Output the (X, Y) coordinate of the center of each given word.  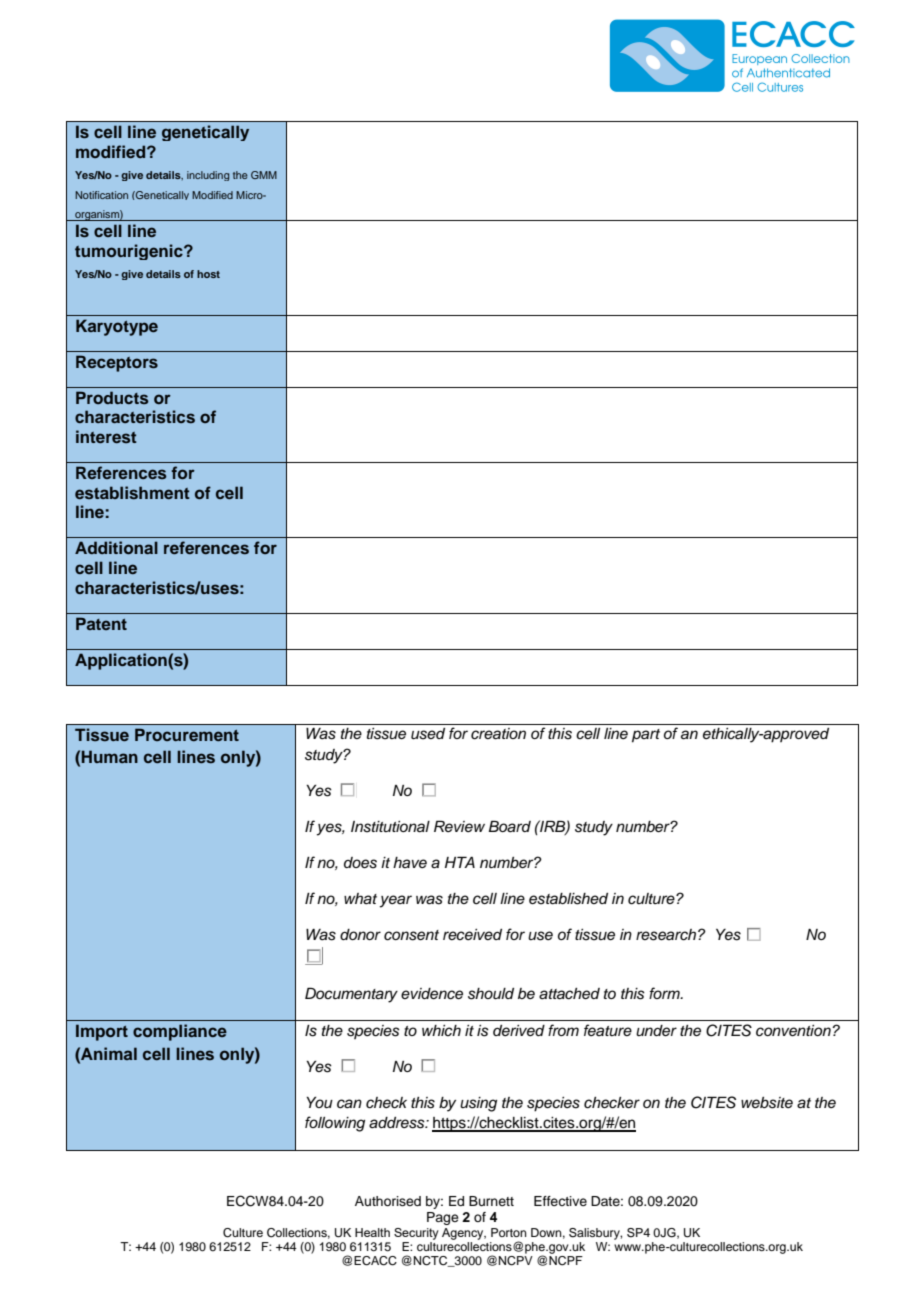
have (410, 862)
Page (443, 1218)
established (568, 899)
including (208, 176)
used (428, 734)
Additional (116, 547)
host (208, 274)
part (646, 736)
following (335, 1124)
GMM (264, 175)
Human (110, 756)
